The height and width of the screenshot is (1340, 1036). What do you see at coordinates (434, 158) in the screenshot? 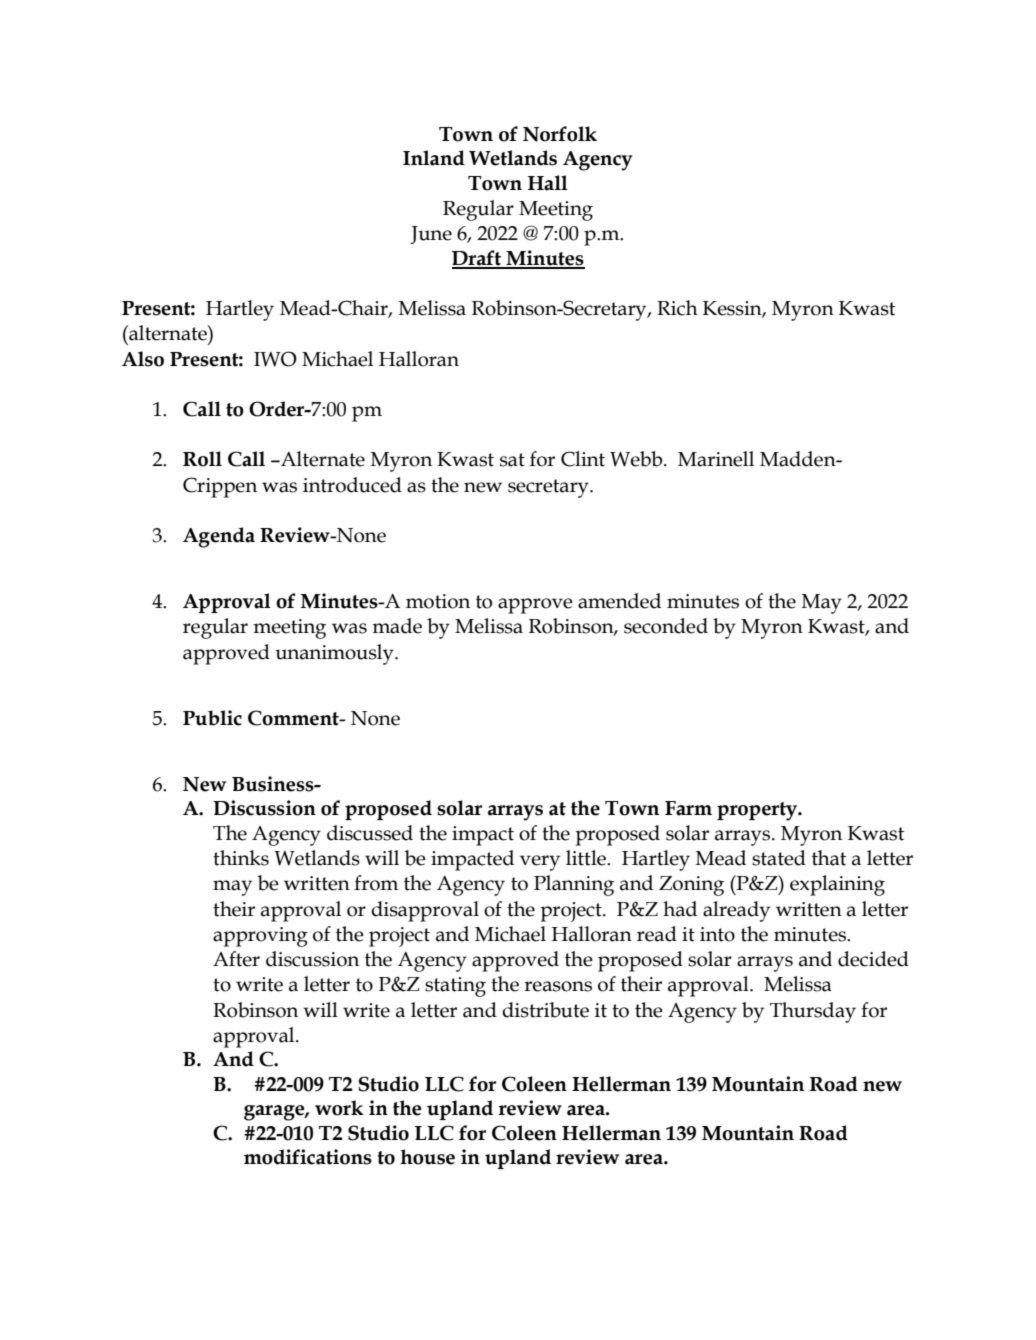
I see `Inland` at bounding box center [434, 158].
